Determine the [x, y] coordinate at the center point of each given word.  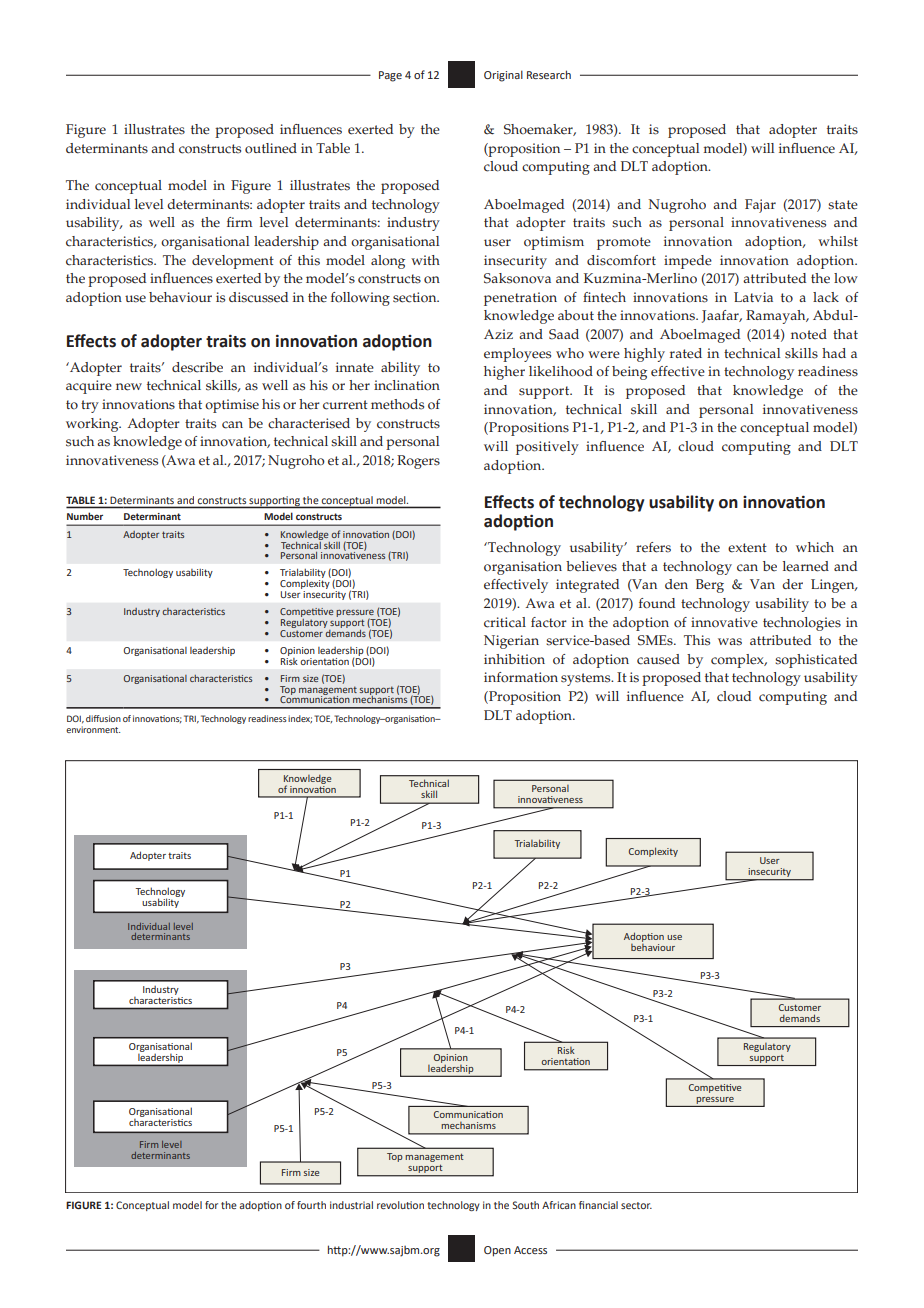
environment [93, 729]
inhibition [514, 659]
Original [503, 76]
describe [197, 367]
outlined [271, 148]
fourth [311, 1205]
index [300, 719]
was [730, 642]
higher [504, 373]
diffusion [103, 718]
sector [636, 1205]
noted [809, 334]
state [843, 205]
